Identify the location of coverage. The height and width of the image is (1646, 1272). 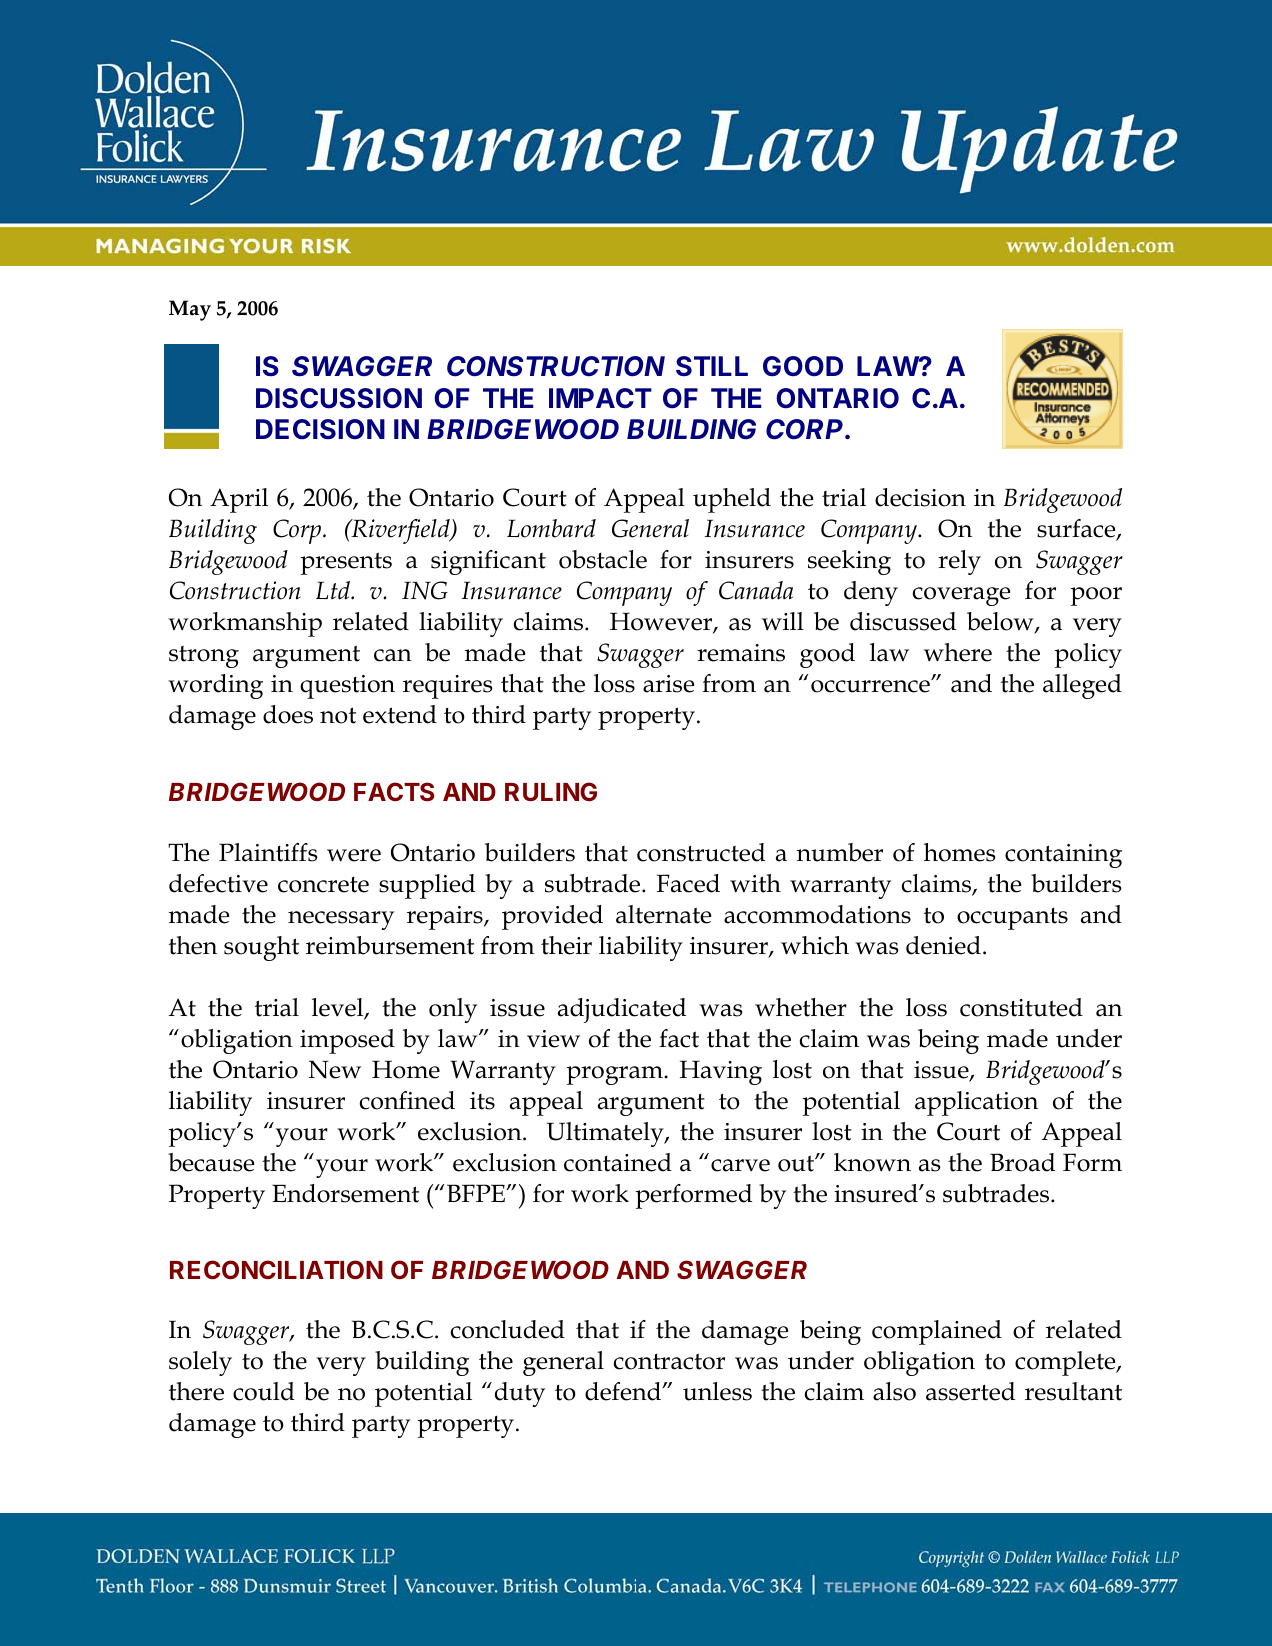
(961, 596).
